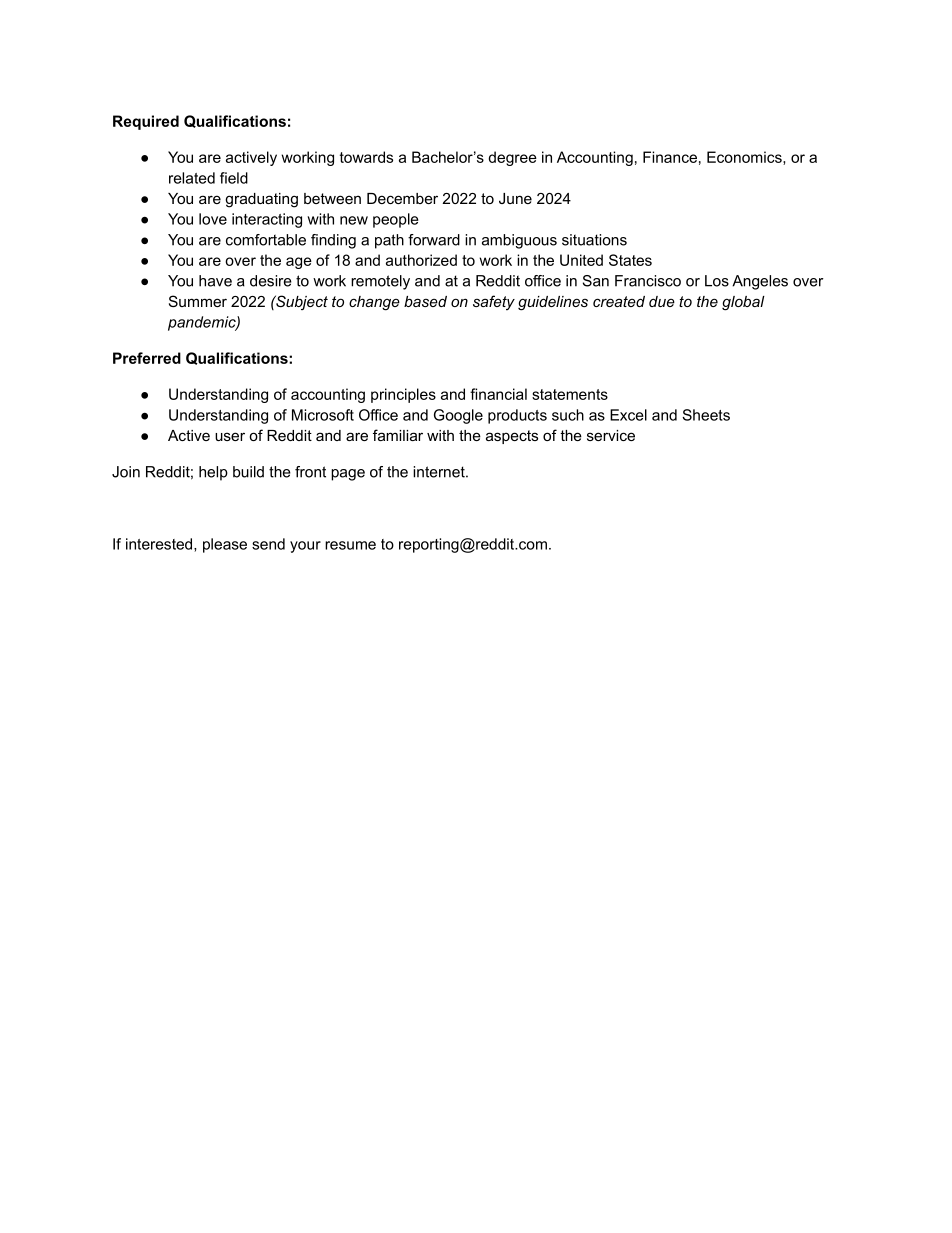  I want to click on Preferred, so click(147, 358).
